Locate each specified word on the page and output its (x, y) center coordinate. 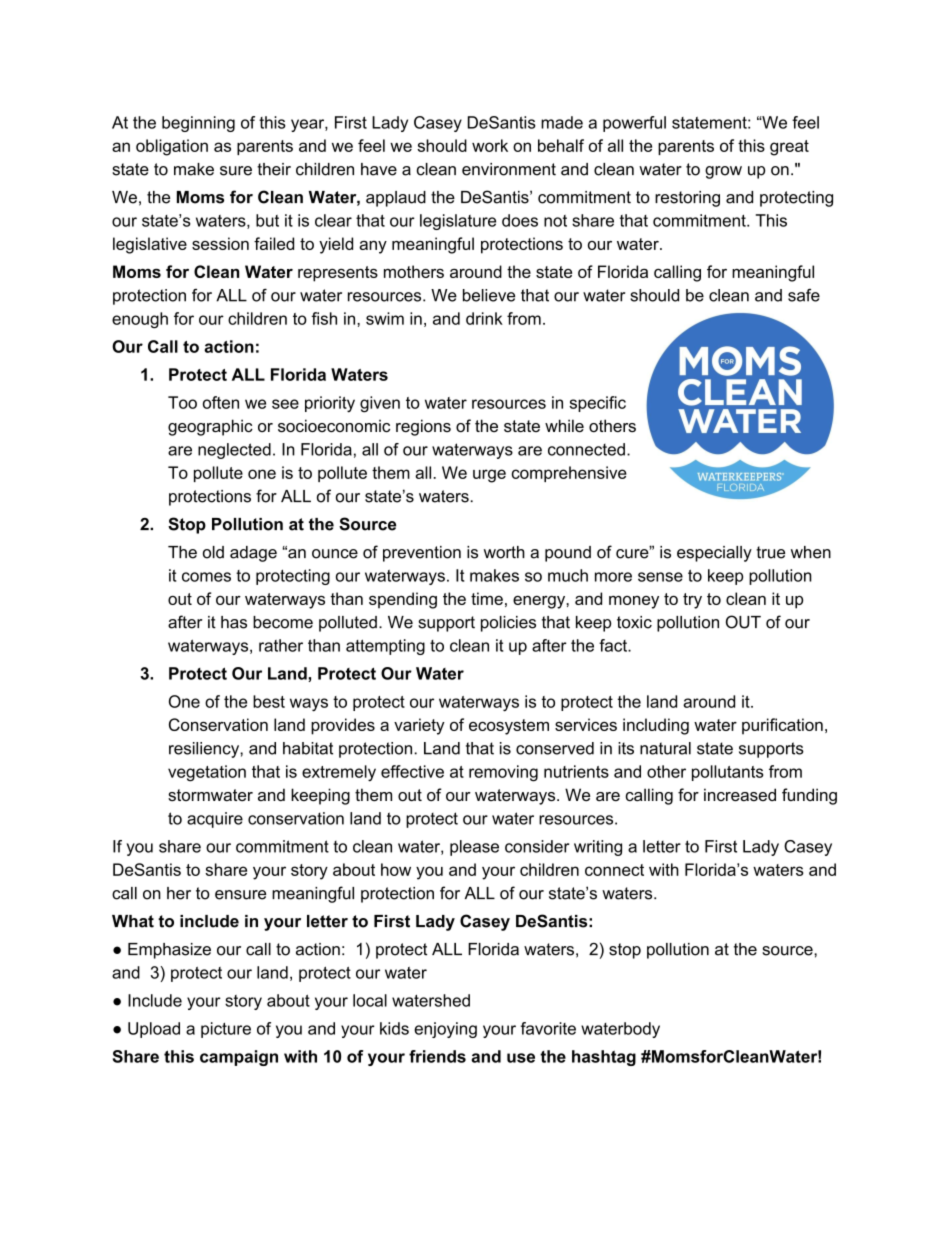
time (487, 598)
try (692, 601)
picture (226, 1030)
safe (804, 295)
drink (484, 318)
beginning (198, 124)
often (221, 402)
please (474, 848)
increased (740, 794)
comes (206, 577)
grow (723, 172)
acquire (215, 820)
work (490, 145)
